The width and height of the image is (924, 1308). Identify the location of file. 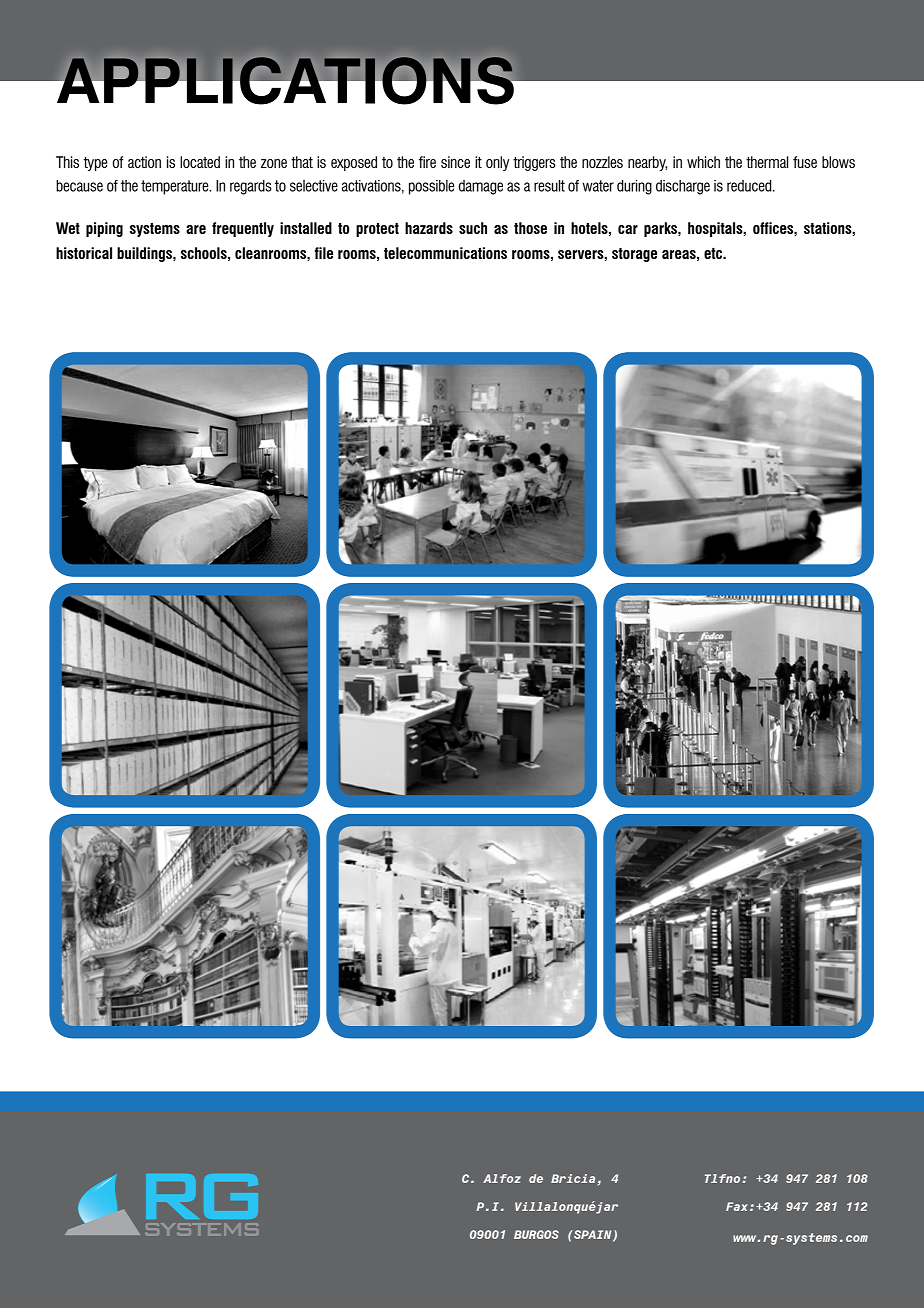
(324, 253).
